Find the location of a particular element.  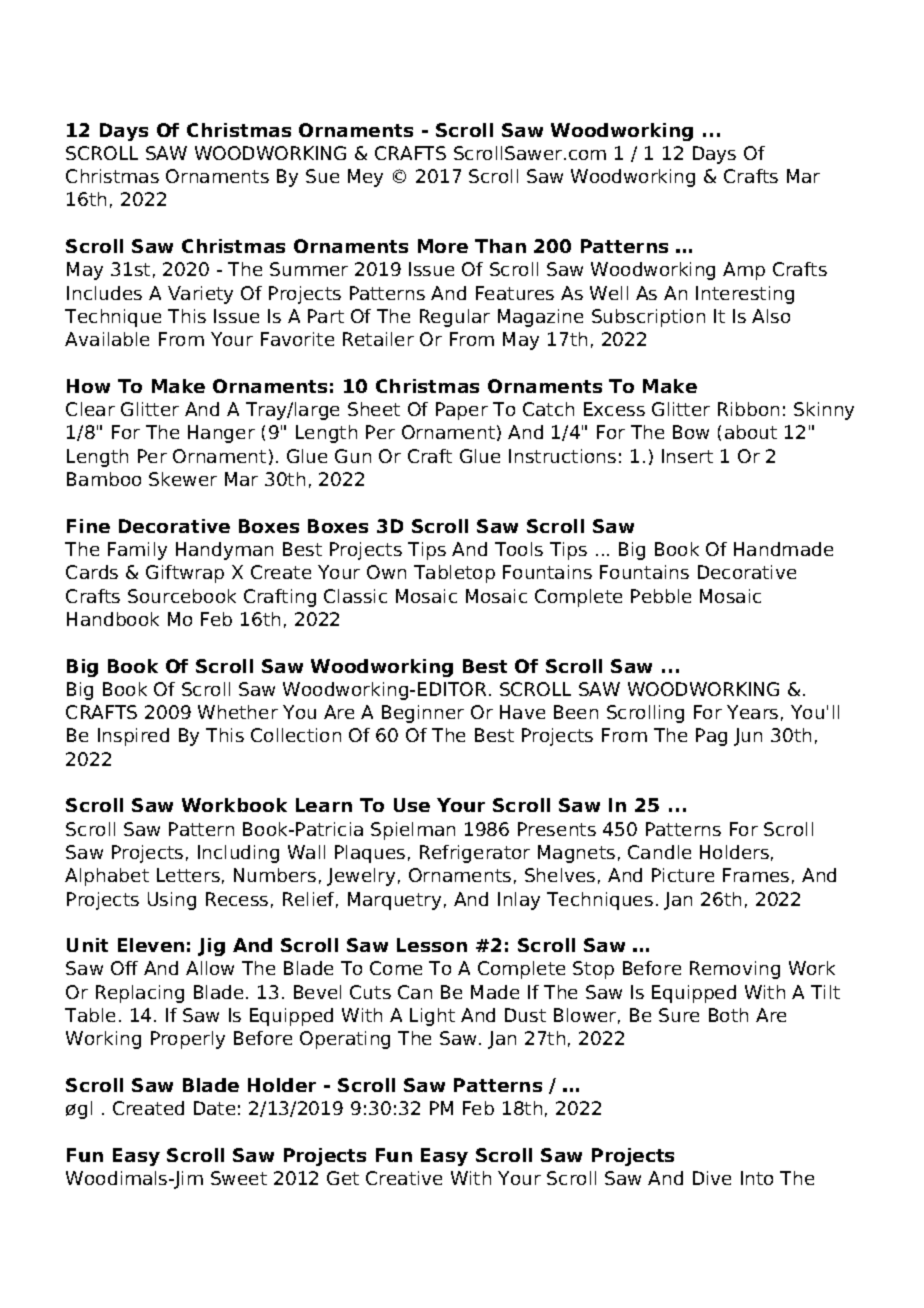

Into is located at coordinates (757, 1178).
